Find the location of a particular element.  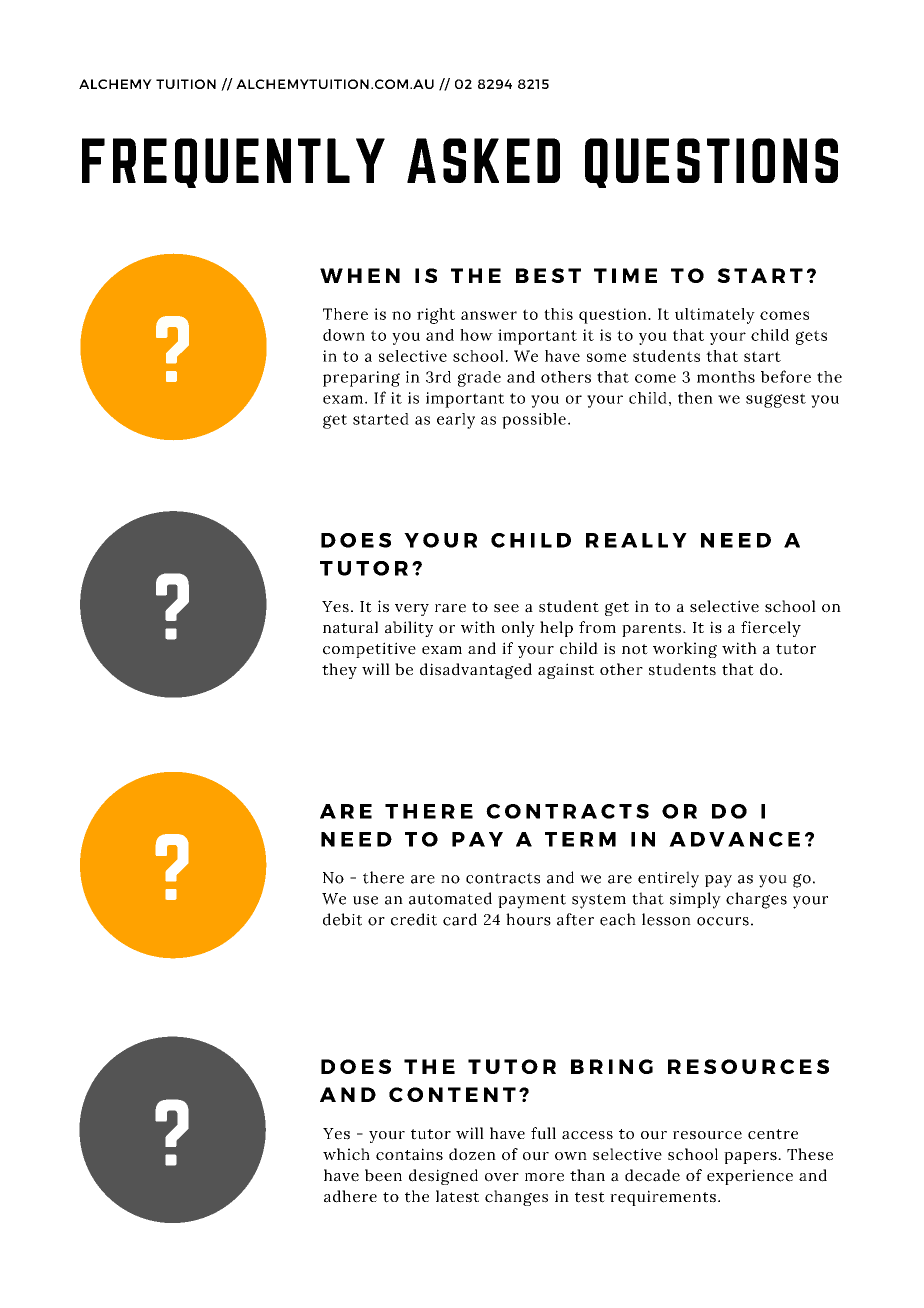

contracts is located at coordinates (503, 878).
